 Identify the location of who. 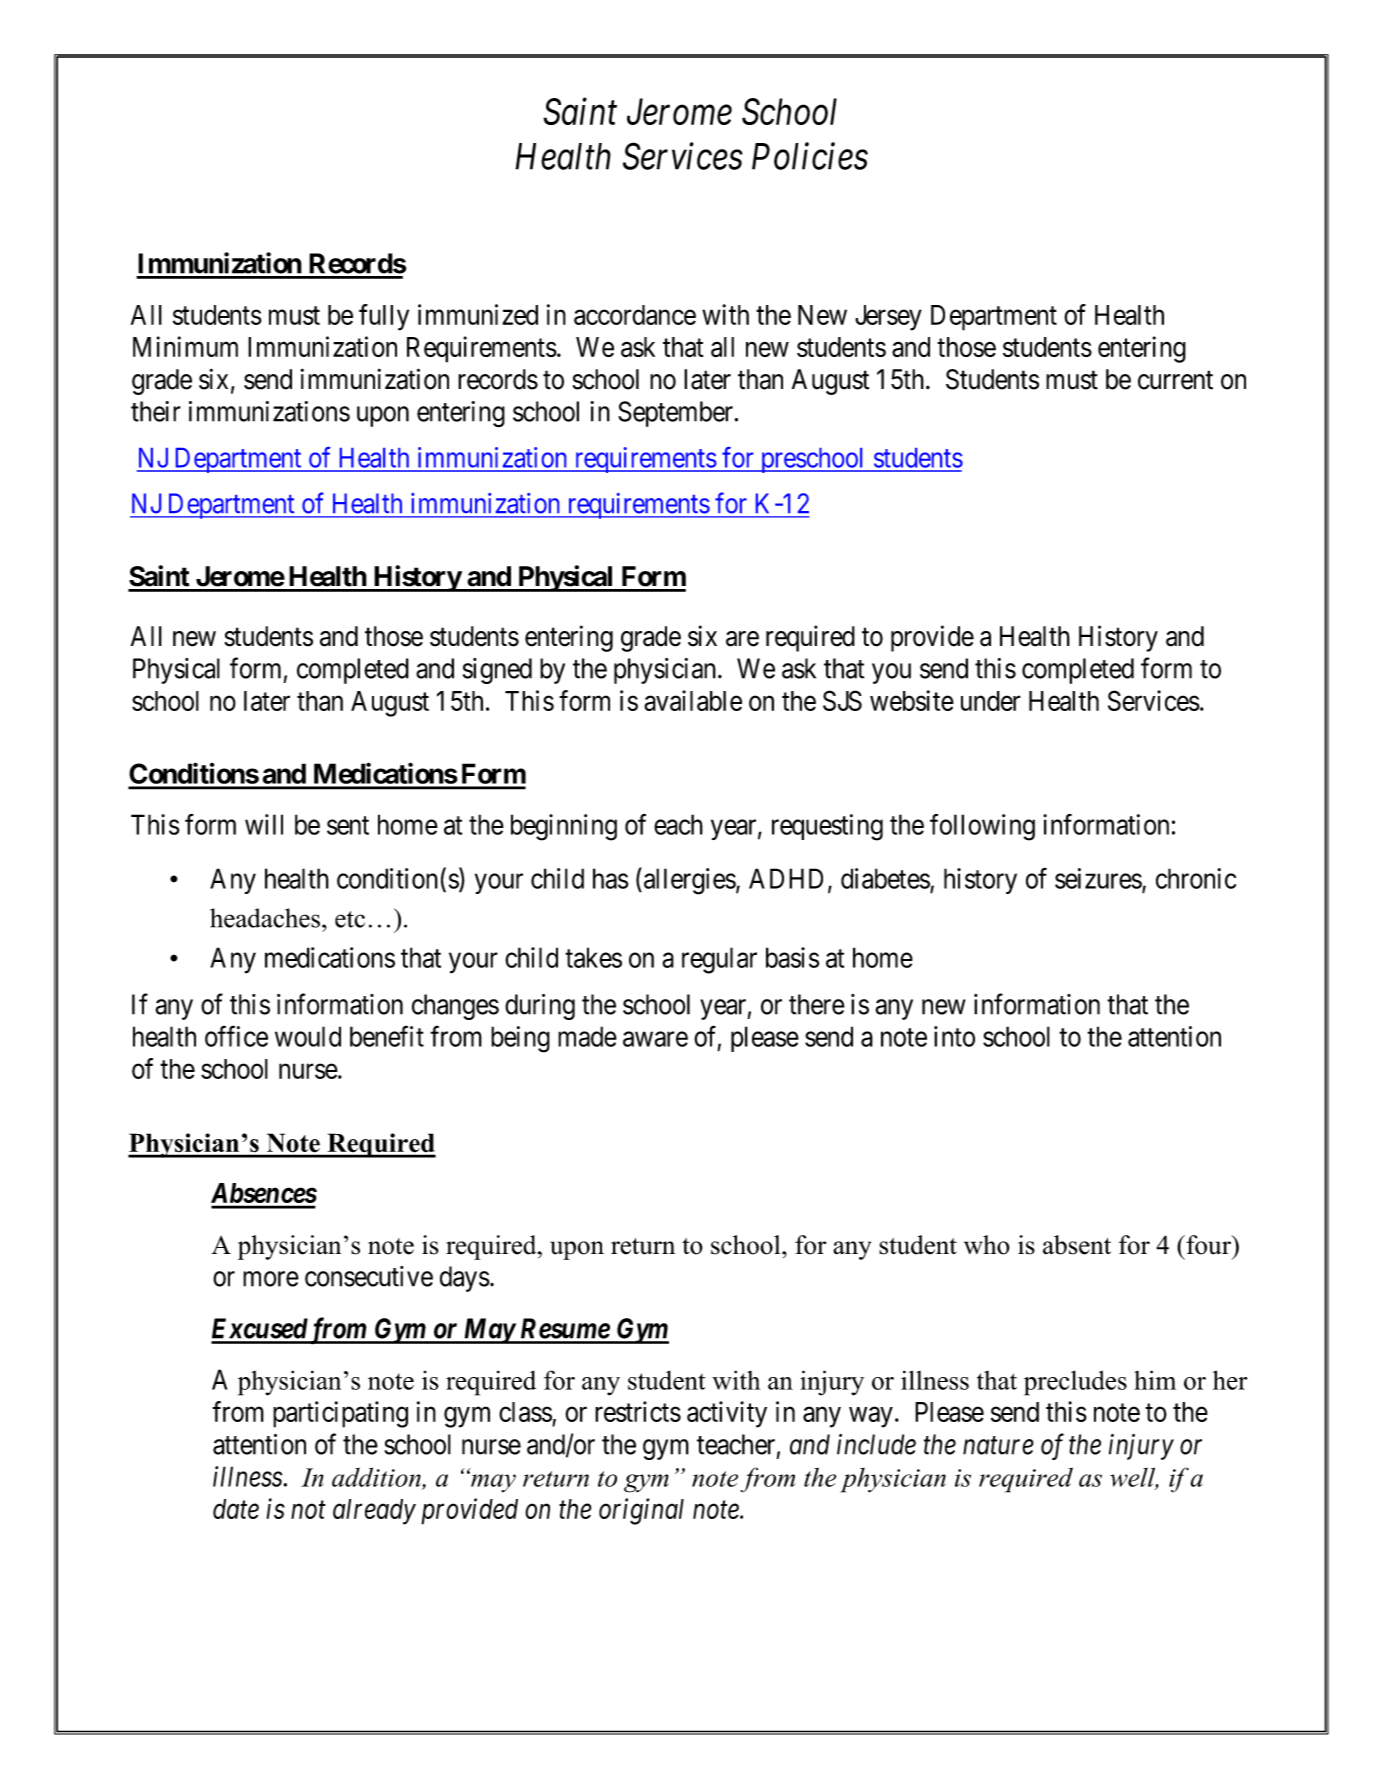
(987, 1245).
